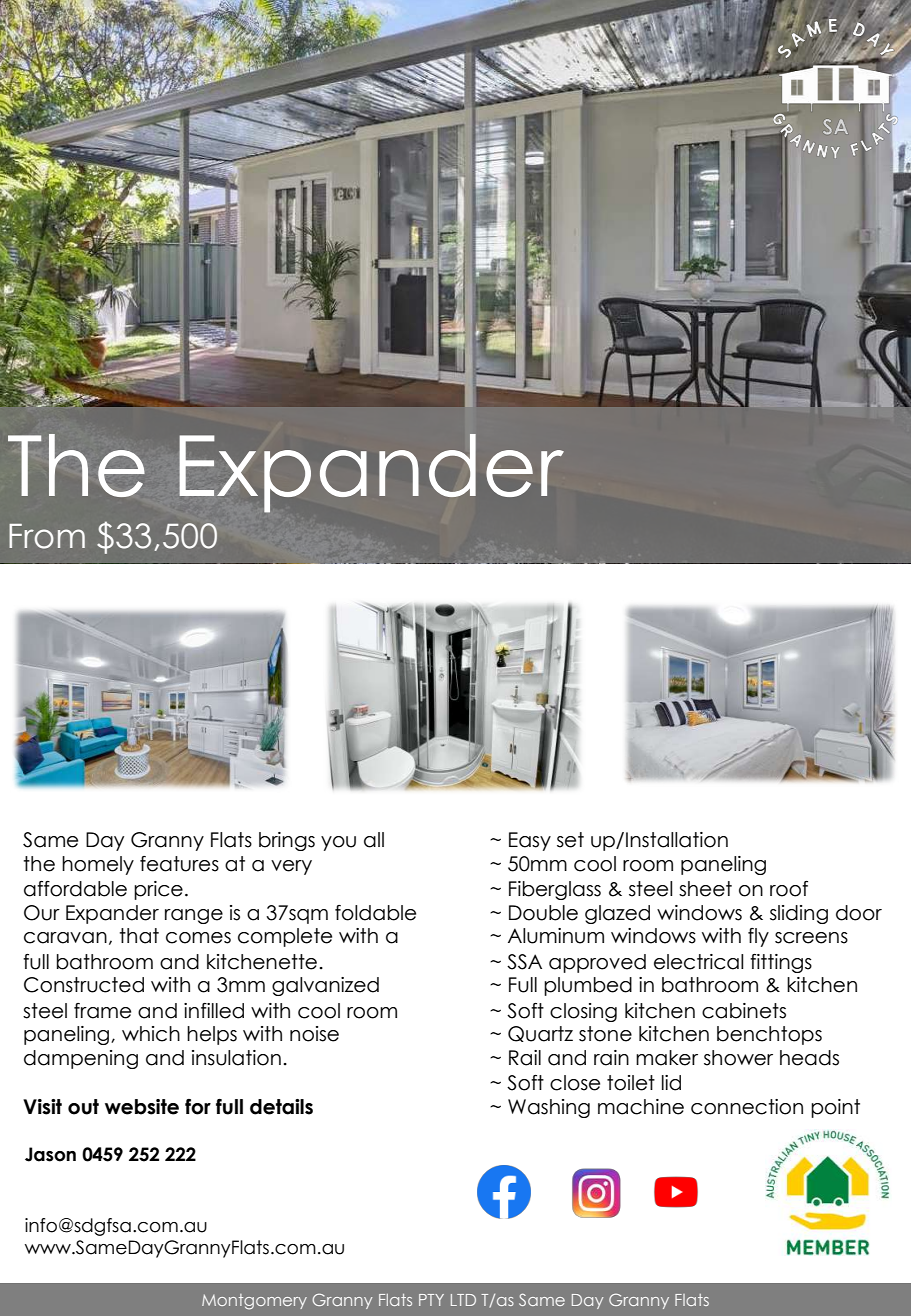  Describe the element at coordinates (758, 937) in the page. I see `fly` at that location.
